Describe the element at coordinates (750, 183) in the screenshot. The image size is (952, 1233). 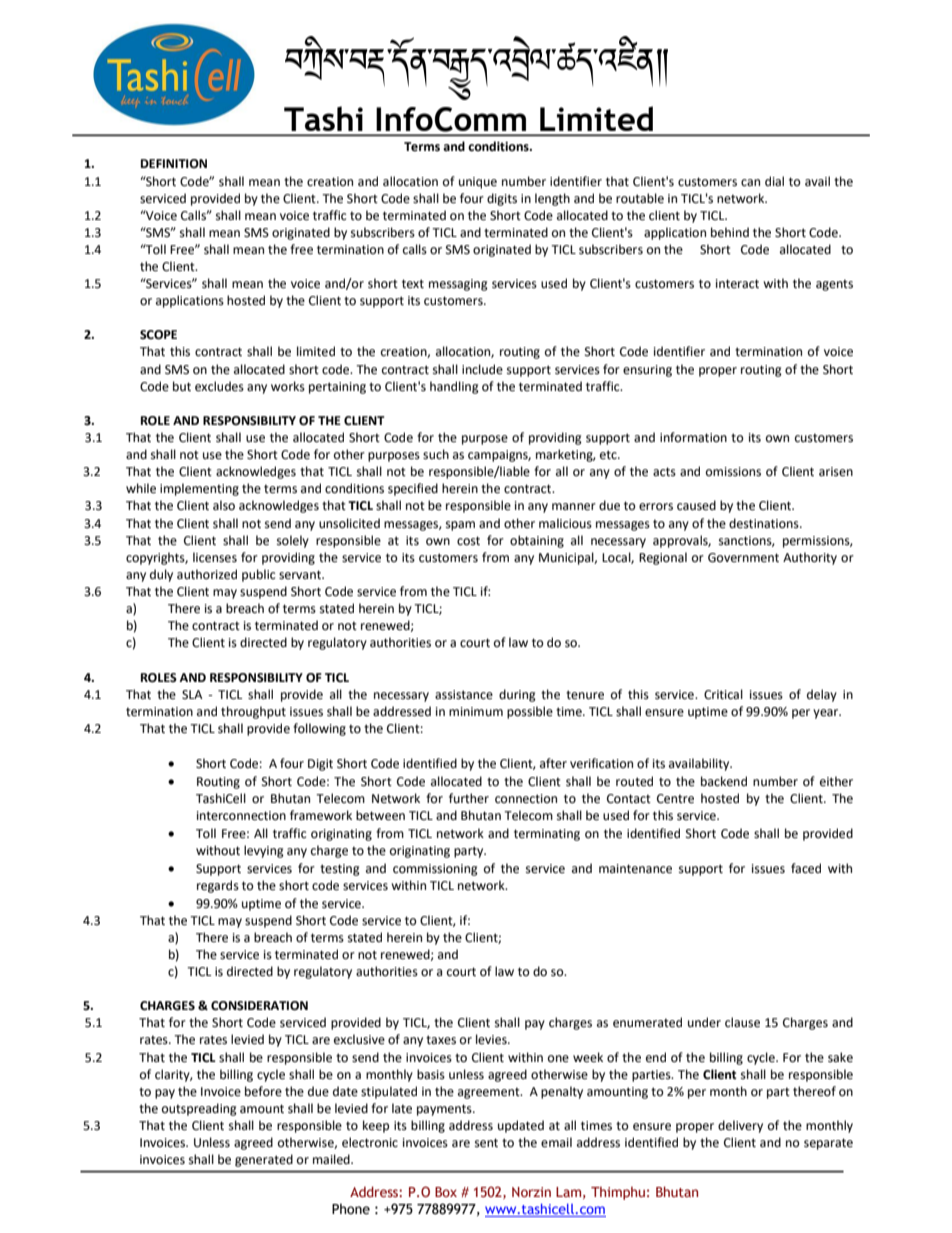
I see `can` at that location.
